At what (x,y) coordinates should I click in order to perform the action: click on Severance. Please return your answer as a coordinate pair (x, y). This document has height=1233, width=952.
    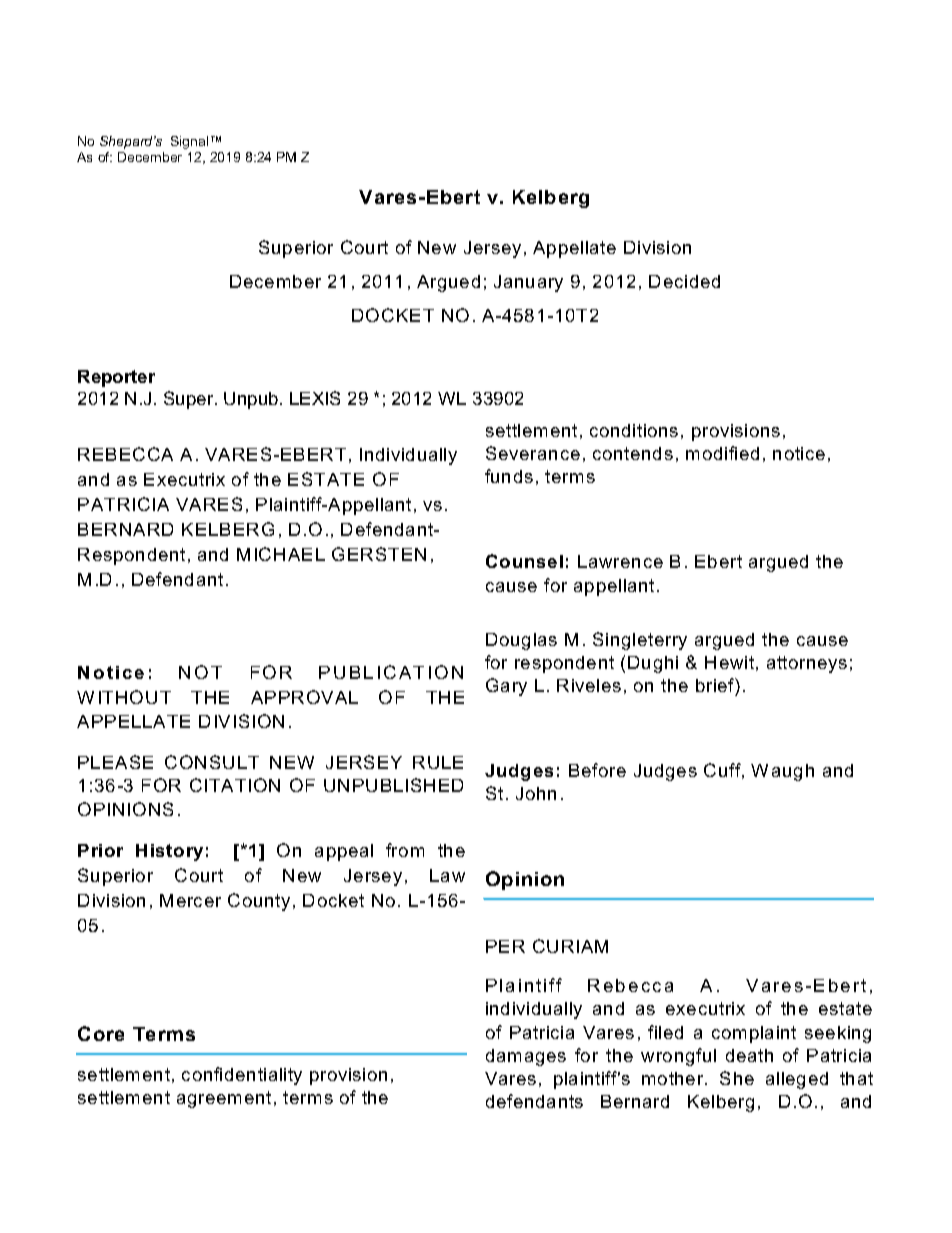
    Looking at the image, I should click on (533, 453).
